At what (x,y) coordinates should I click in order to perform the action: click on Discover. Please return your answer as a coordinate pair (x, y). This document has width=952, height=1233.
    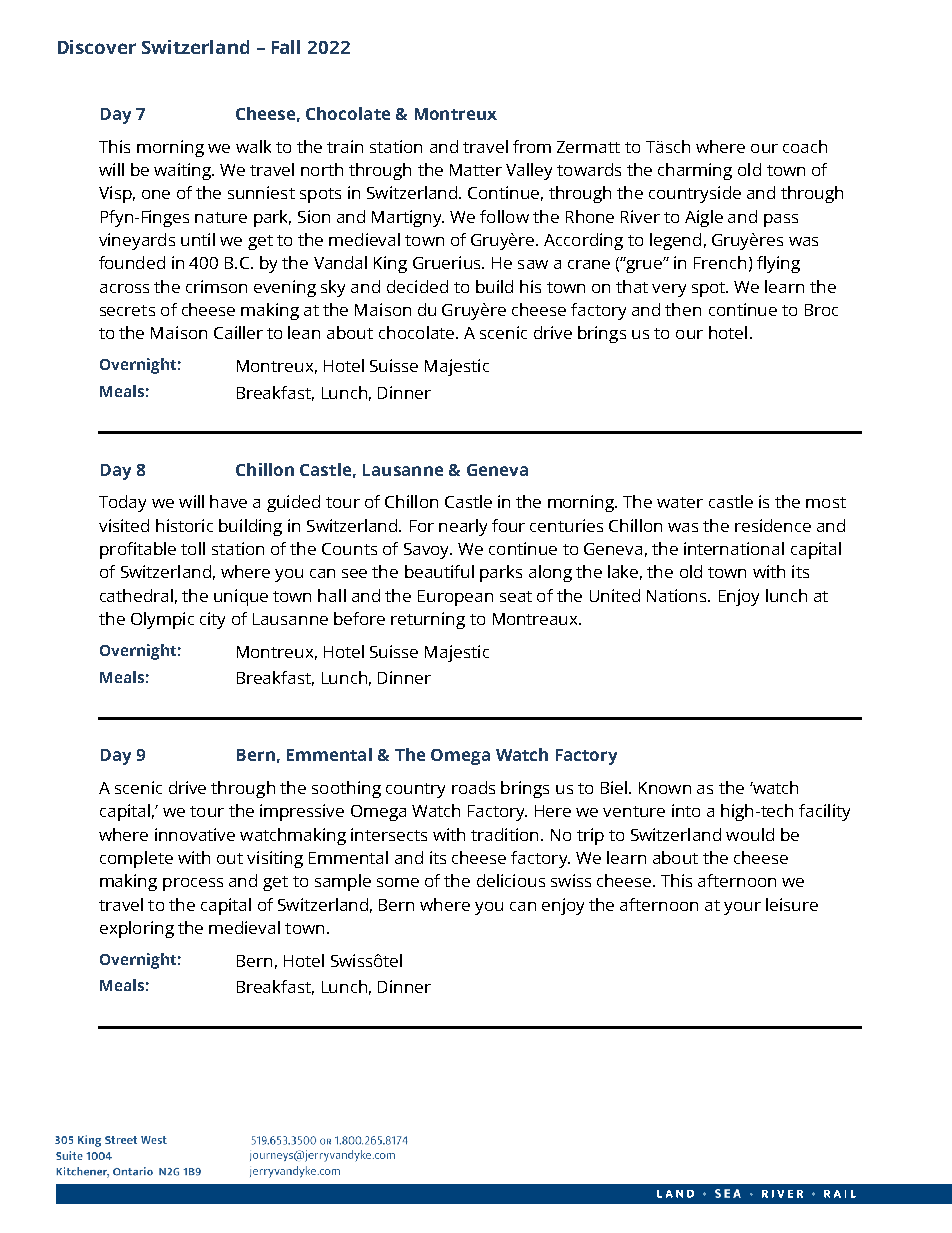
    Looking at the image, I should click on (97, 47).
